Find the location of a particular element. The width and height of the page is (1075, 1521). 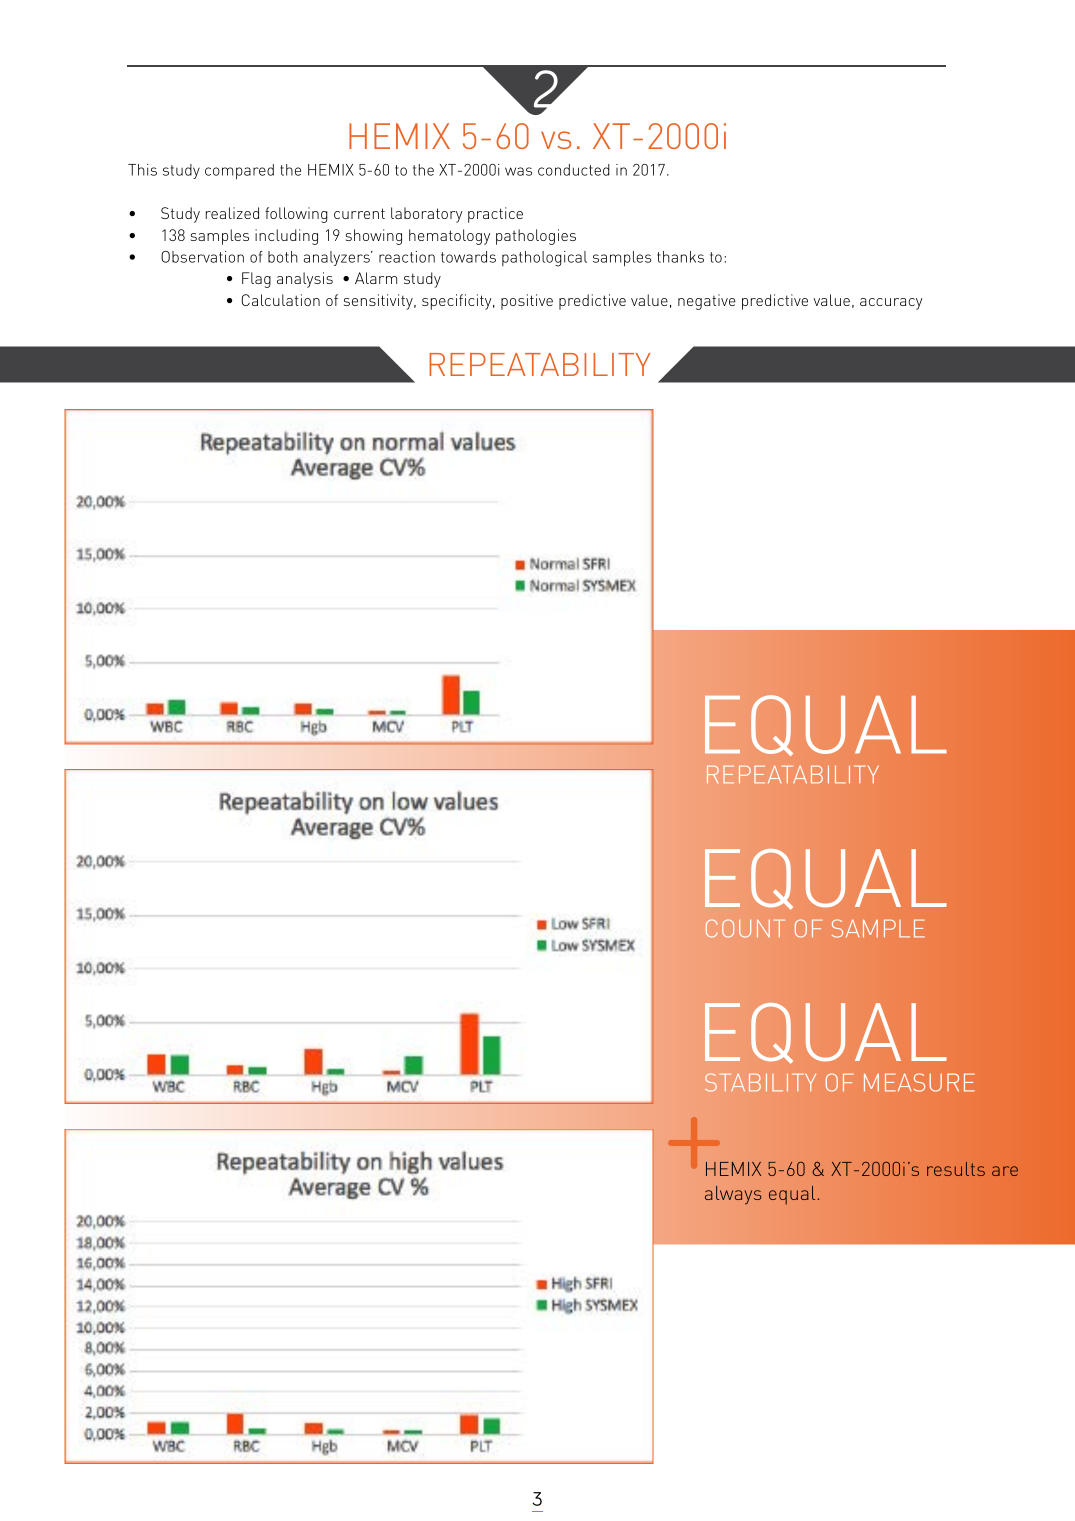

negative is located at coordinates (707, 302).
